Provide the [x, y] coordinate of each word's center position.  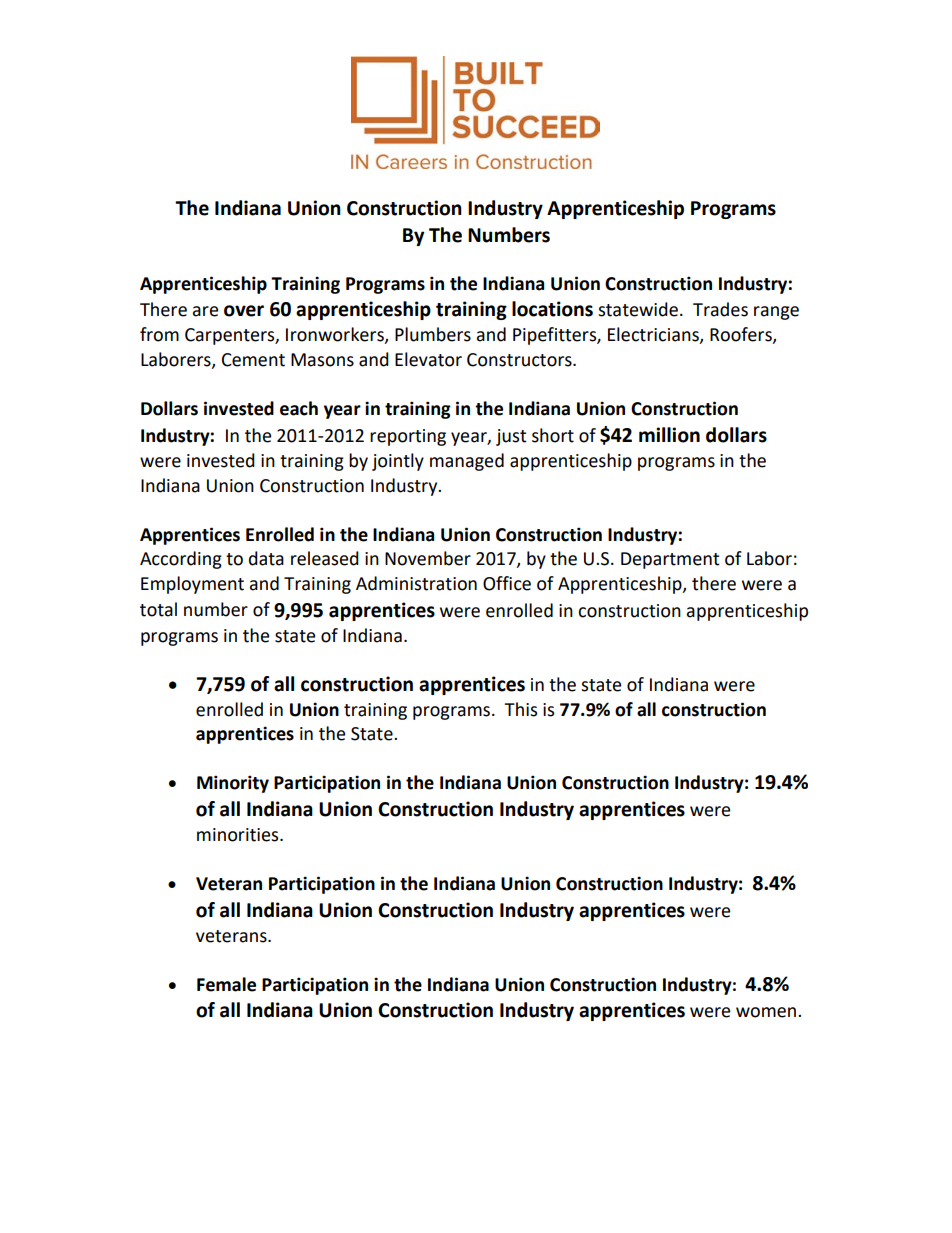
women [767, 1012]
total [158, 609]
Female [226, 984]
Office [507, 583]
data [266, 558]
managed [467, 462]
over [244, 311]
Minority [233, 784]
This [520, 709]
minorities [239, 835]
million [669, 435]
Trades [720, 309]
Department [670, 560]
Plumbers [433, 334]
